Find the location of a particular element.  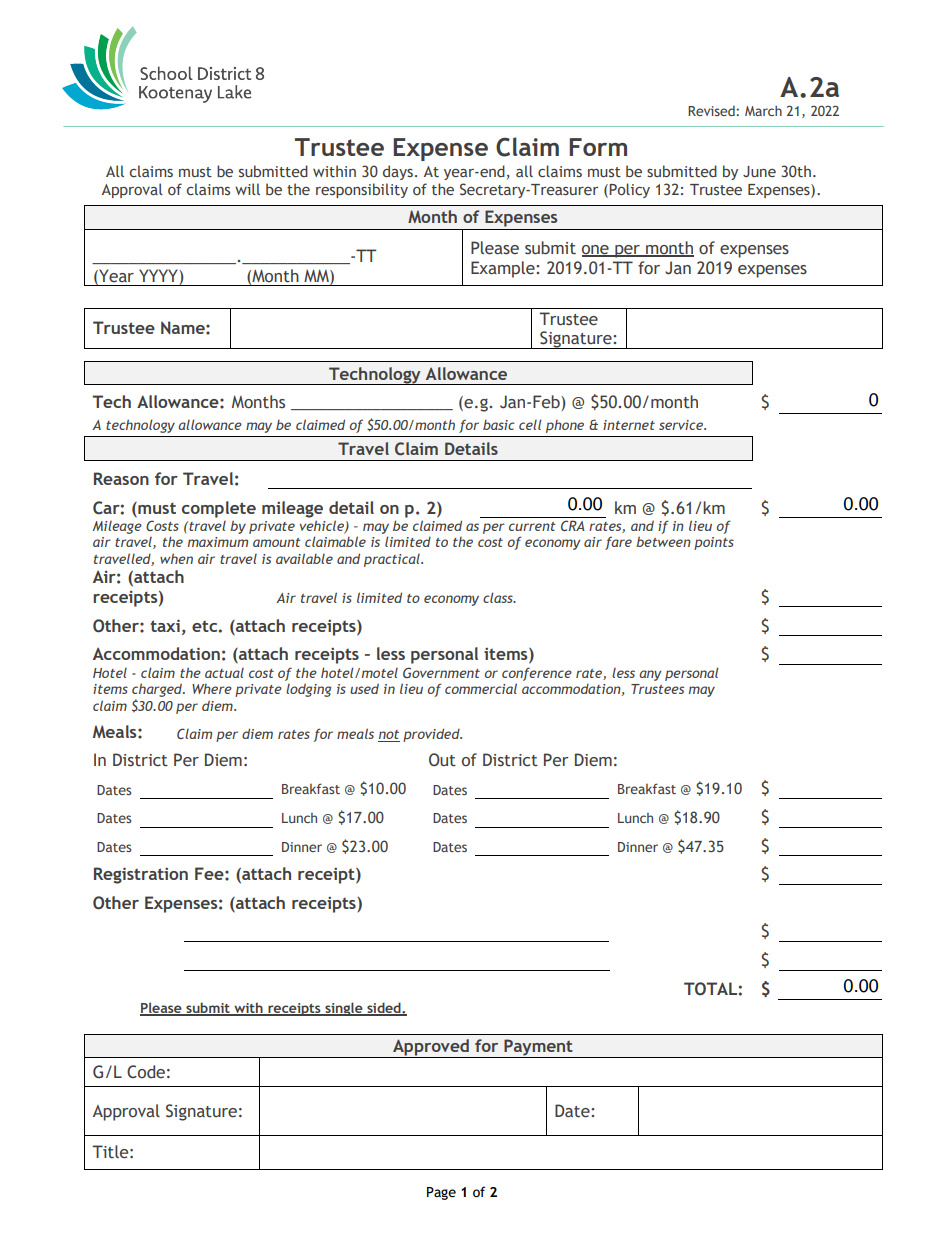

will is located at coordinates (247, 189).
